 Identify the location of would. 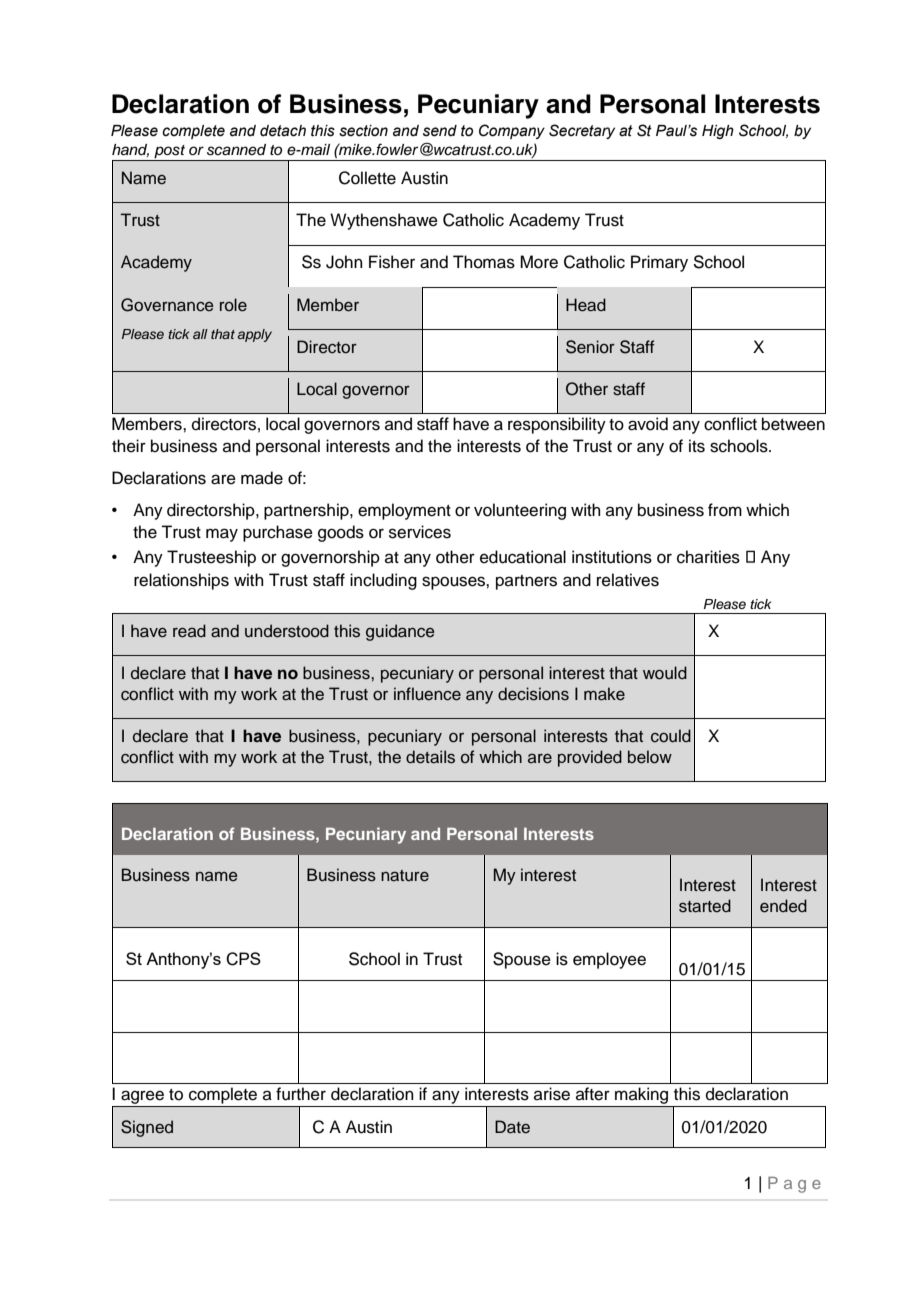
(665, 673).
